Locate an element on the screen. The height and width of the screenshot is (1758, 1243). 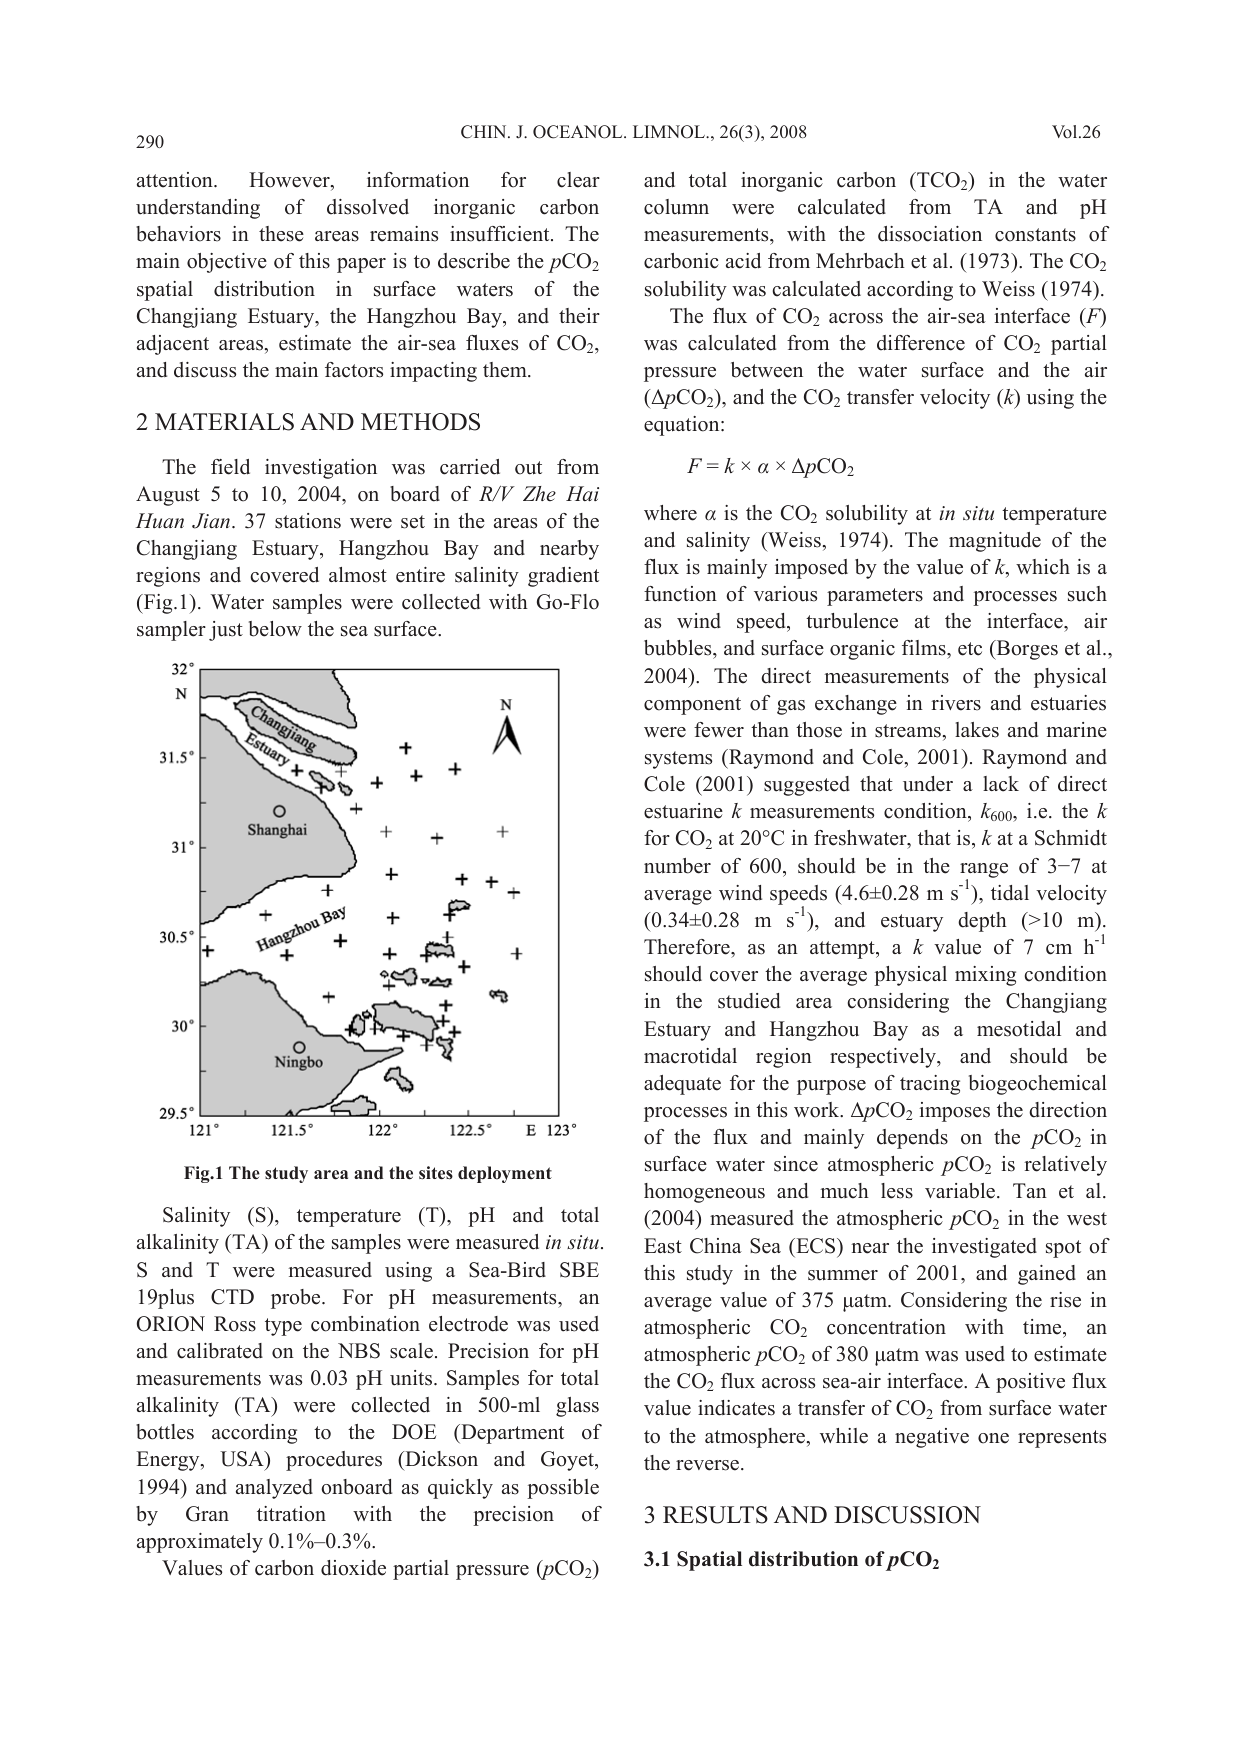
dissociation is located at coordinates (930, 234).
